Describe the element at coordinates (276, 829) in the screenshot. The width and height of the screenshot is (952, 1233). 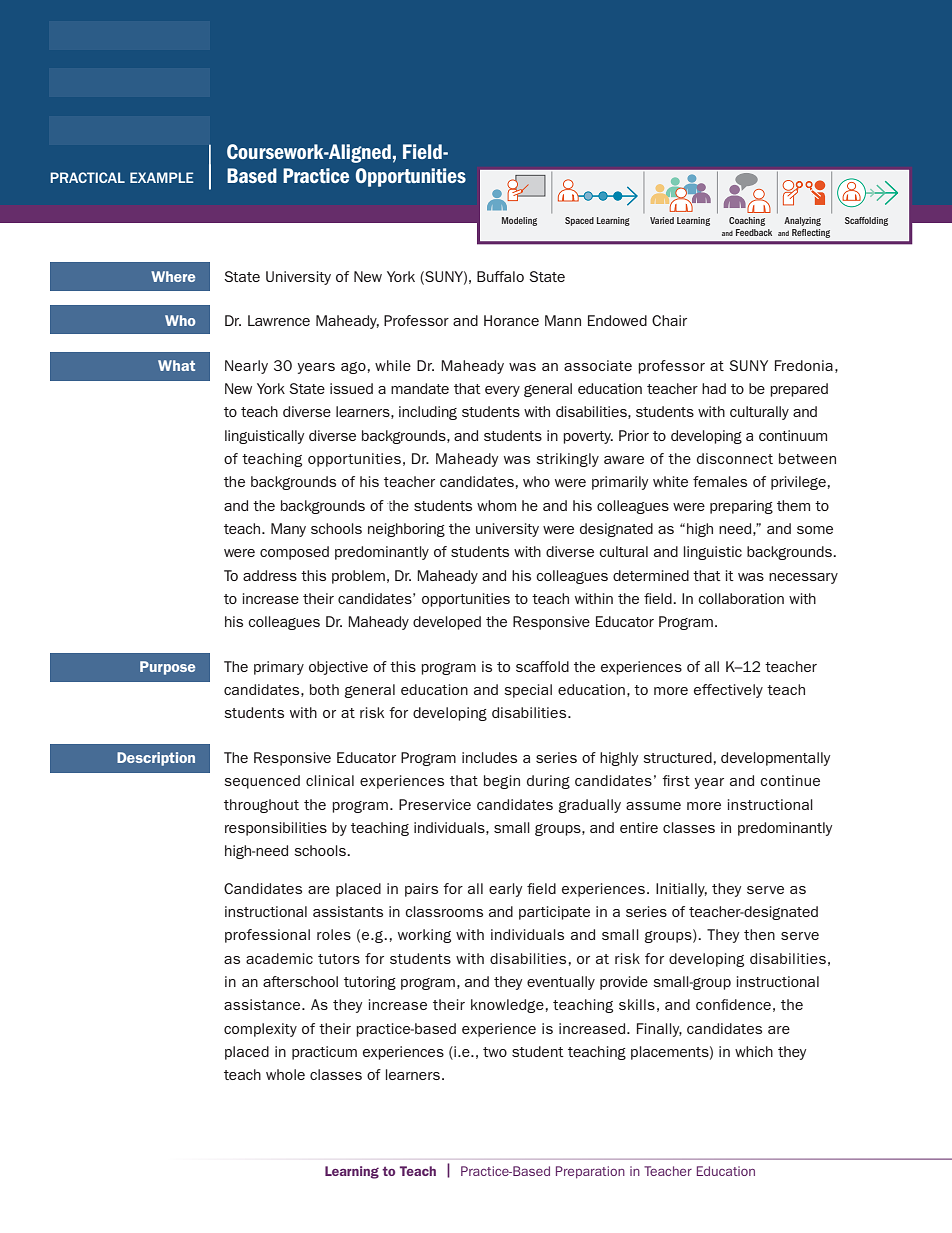
I see `responsibilities` at that location.
